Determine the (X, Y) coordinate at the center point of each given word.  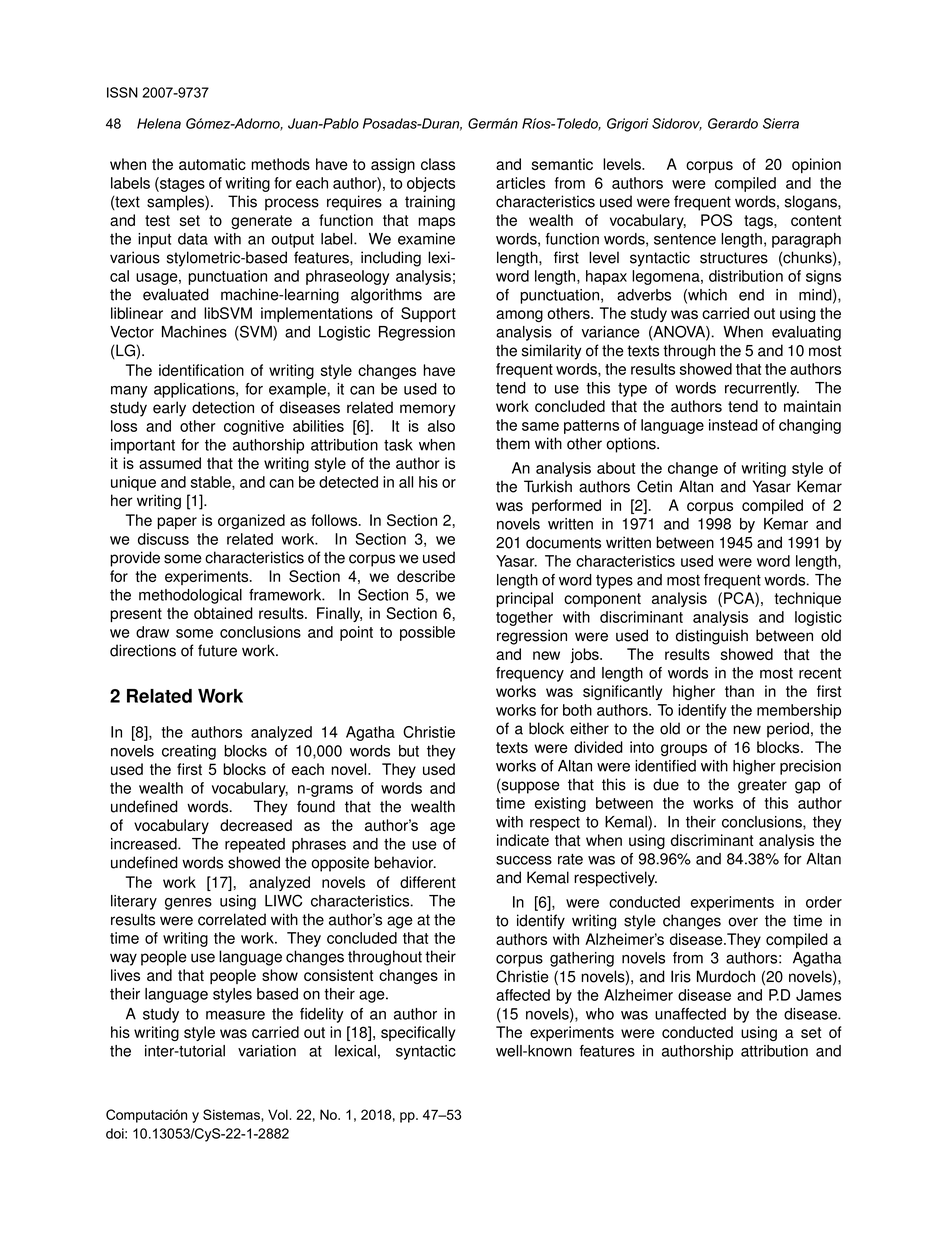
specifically (418, 1033)
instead (733, 425)
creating (189, 752)
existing (560, 804)
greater (762, 786)
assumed (170, 463)
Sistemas (232, 1114)
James (818, 995)
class (438, 164)
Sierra (781, 123)
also (441, 426)
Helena (159, 123)
